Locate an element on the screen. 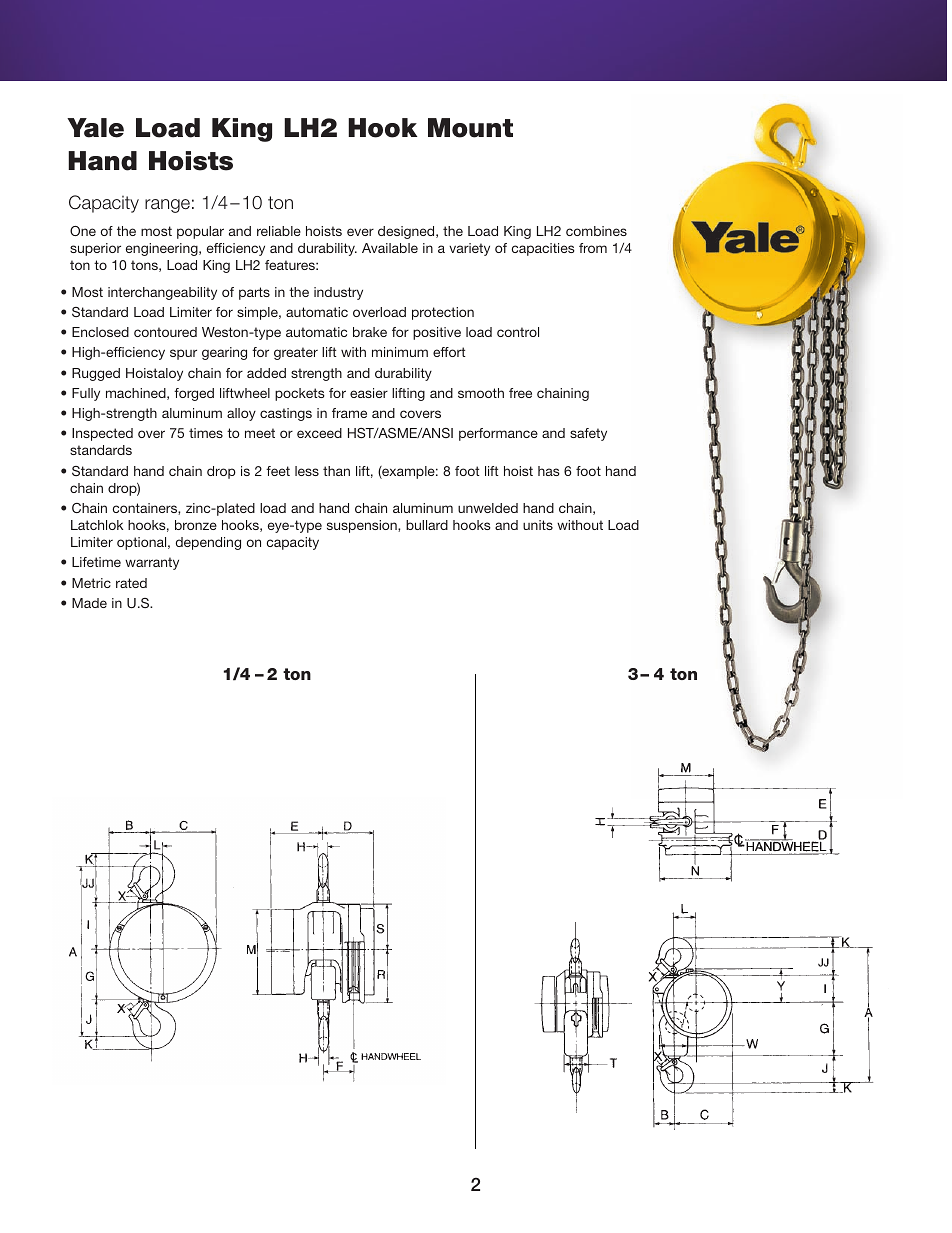 The width and height of the screenshot is (952, 1233). bronze is located at coordinates (196, 525).
